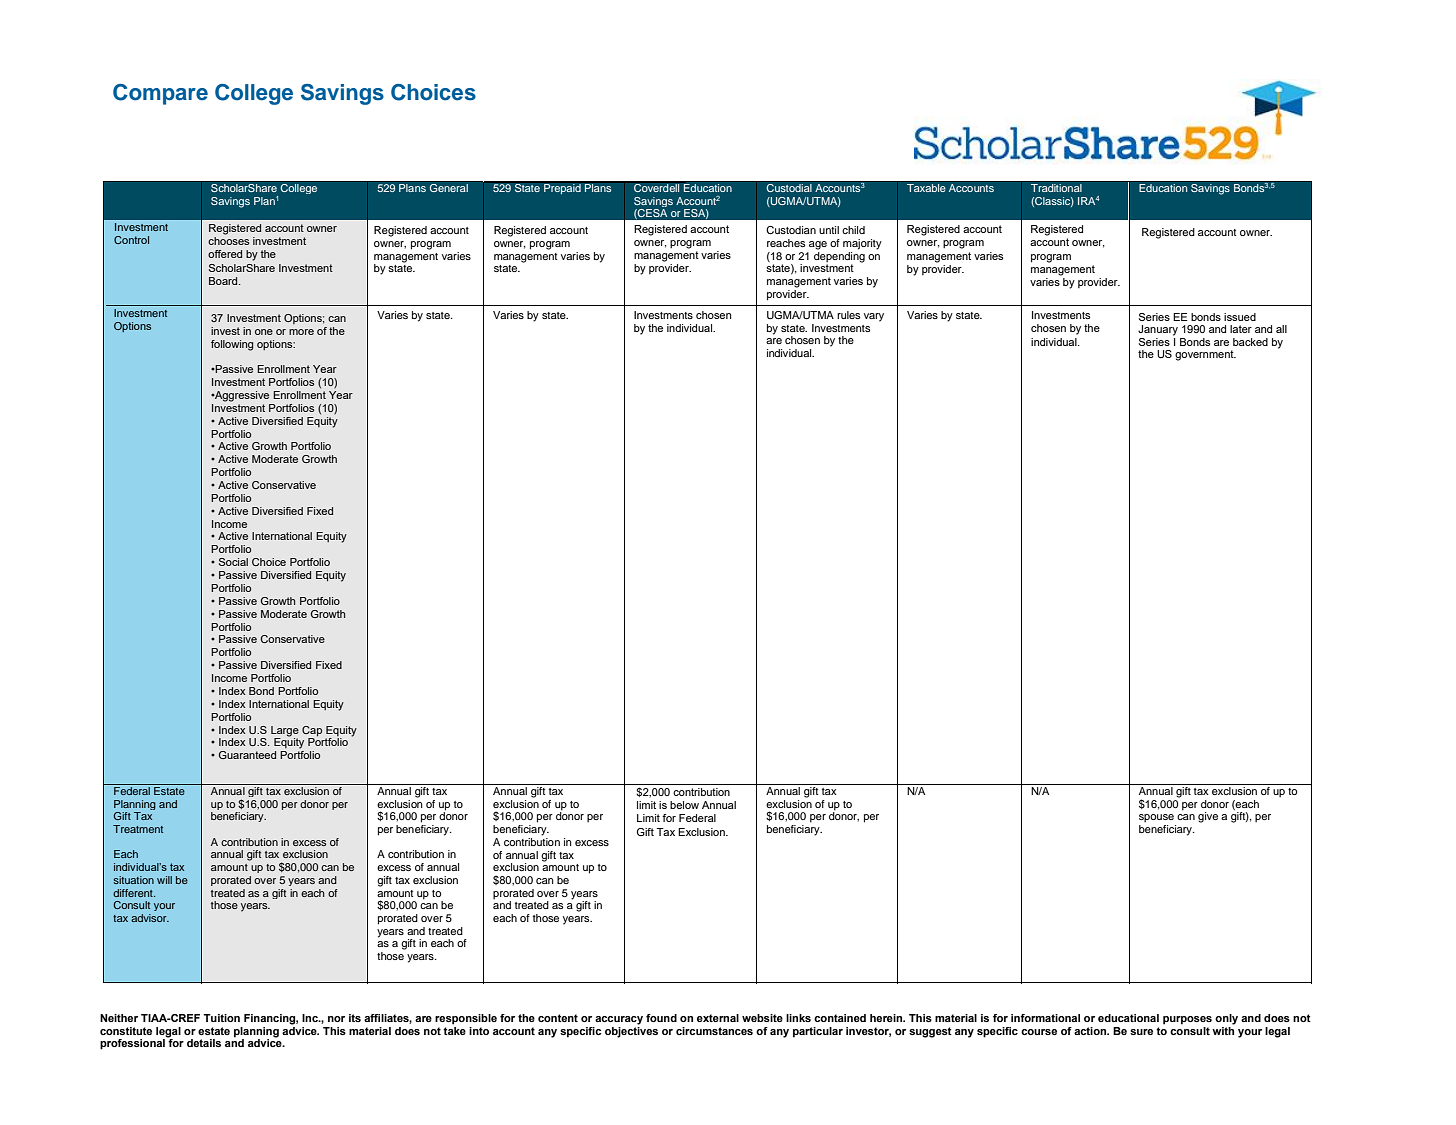 This document has width=1456, height=1125. Describe the element at coordinates (1141, 1032) in the document. I see `sure` at that location.
